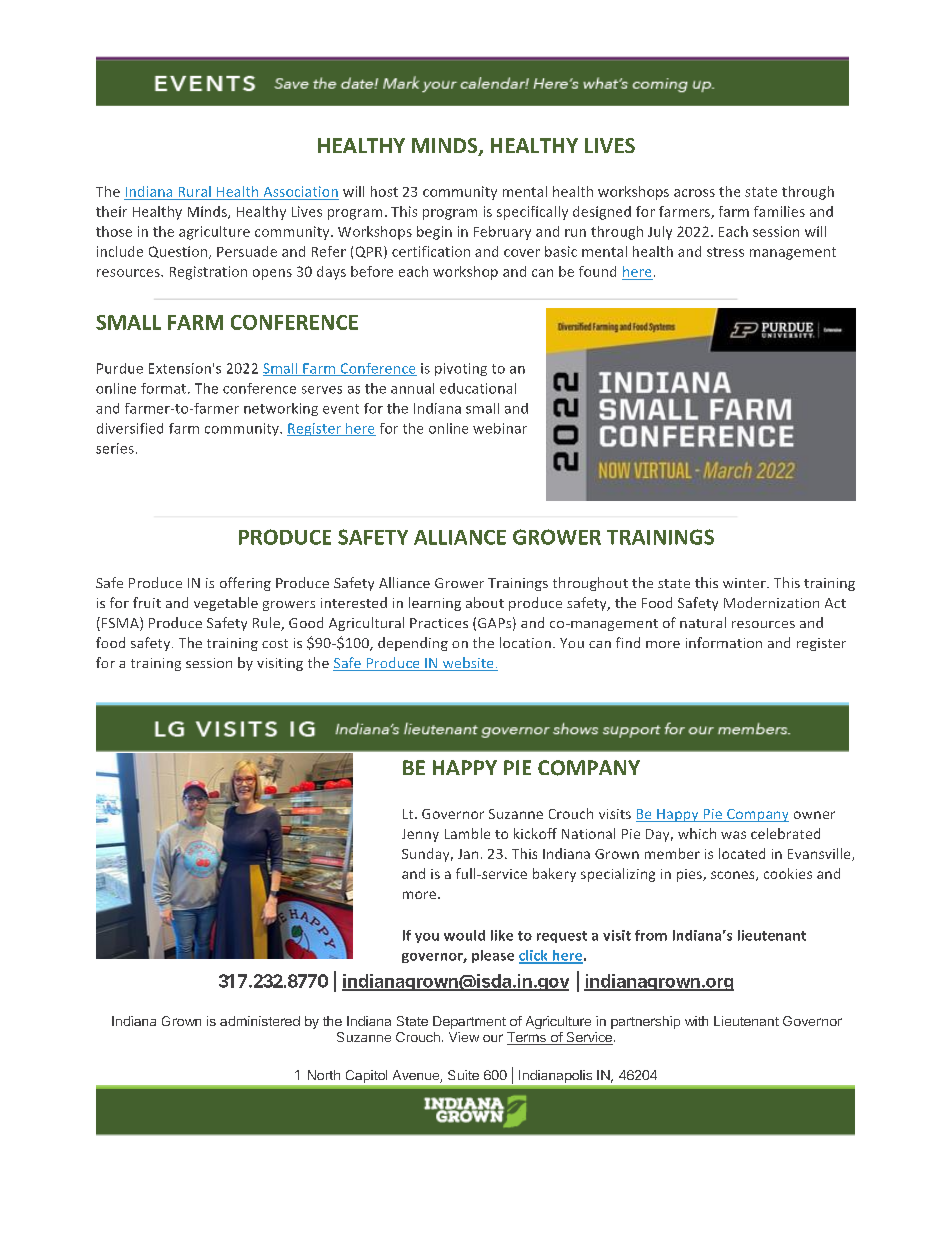 This screenshot has width=952, height=1233. Describe the element at coordinates (733, 835) in the screenshot. I see `was` at that location.
